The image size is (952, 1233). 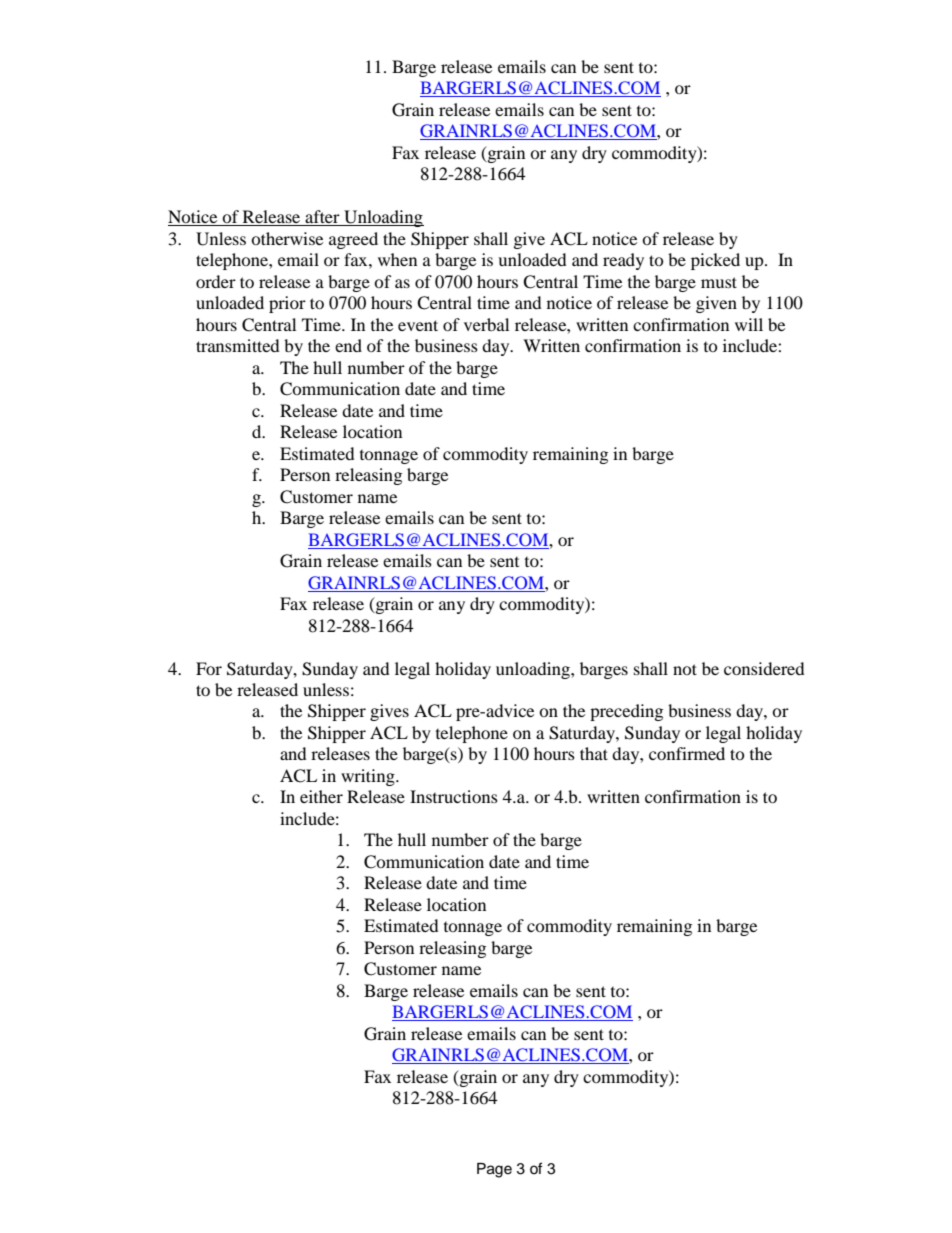 What do you see at coordinates (715, 261) in the document?
I see `picked` at bounding box center [715, 261].
